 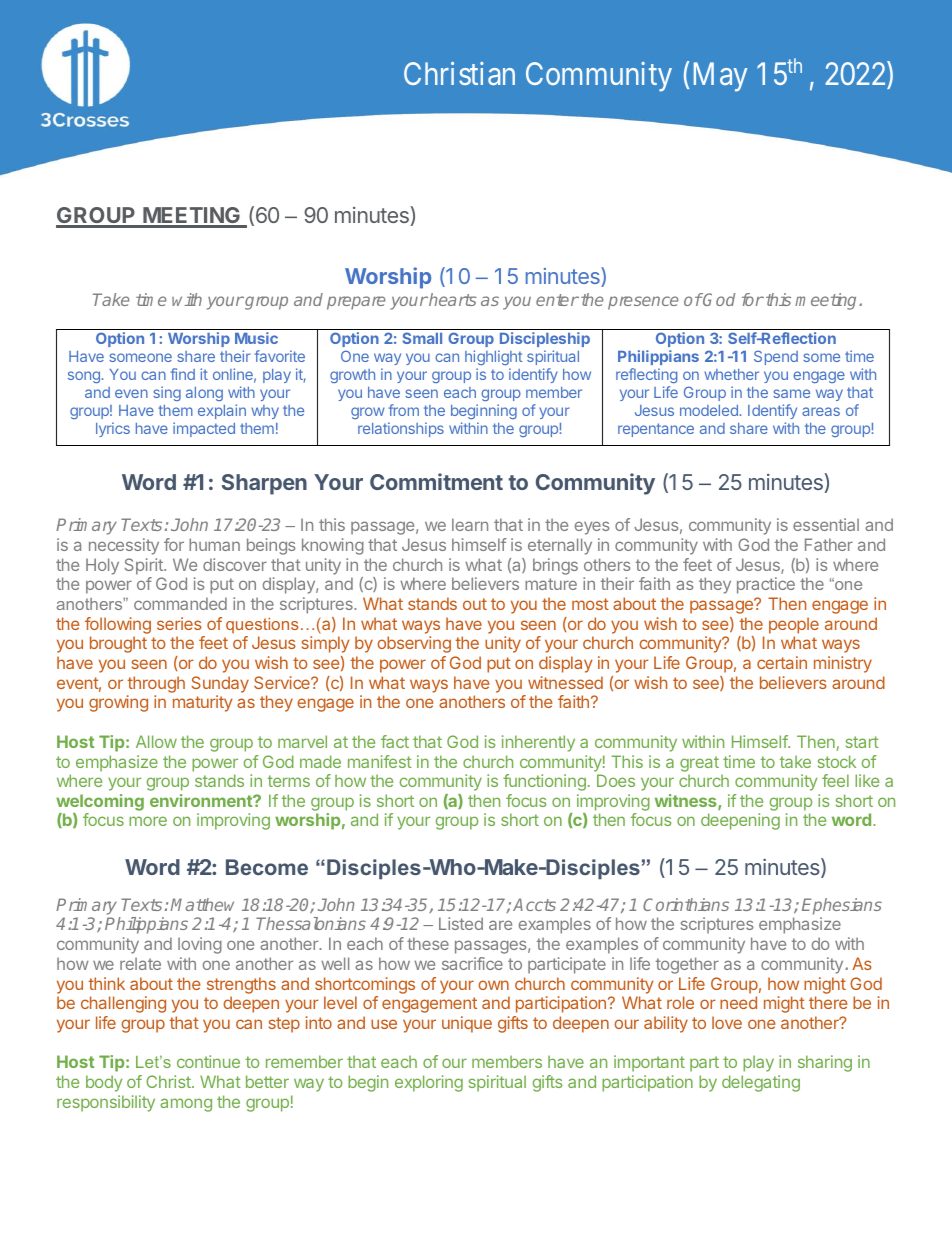 I want to click on practice, so click(x=766, y=585).
